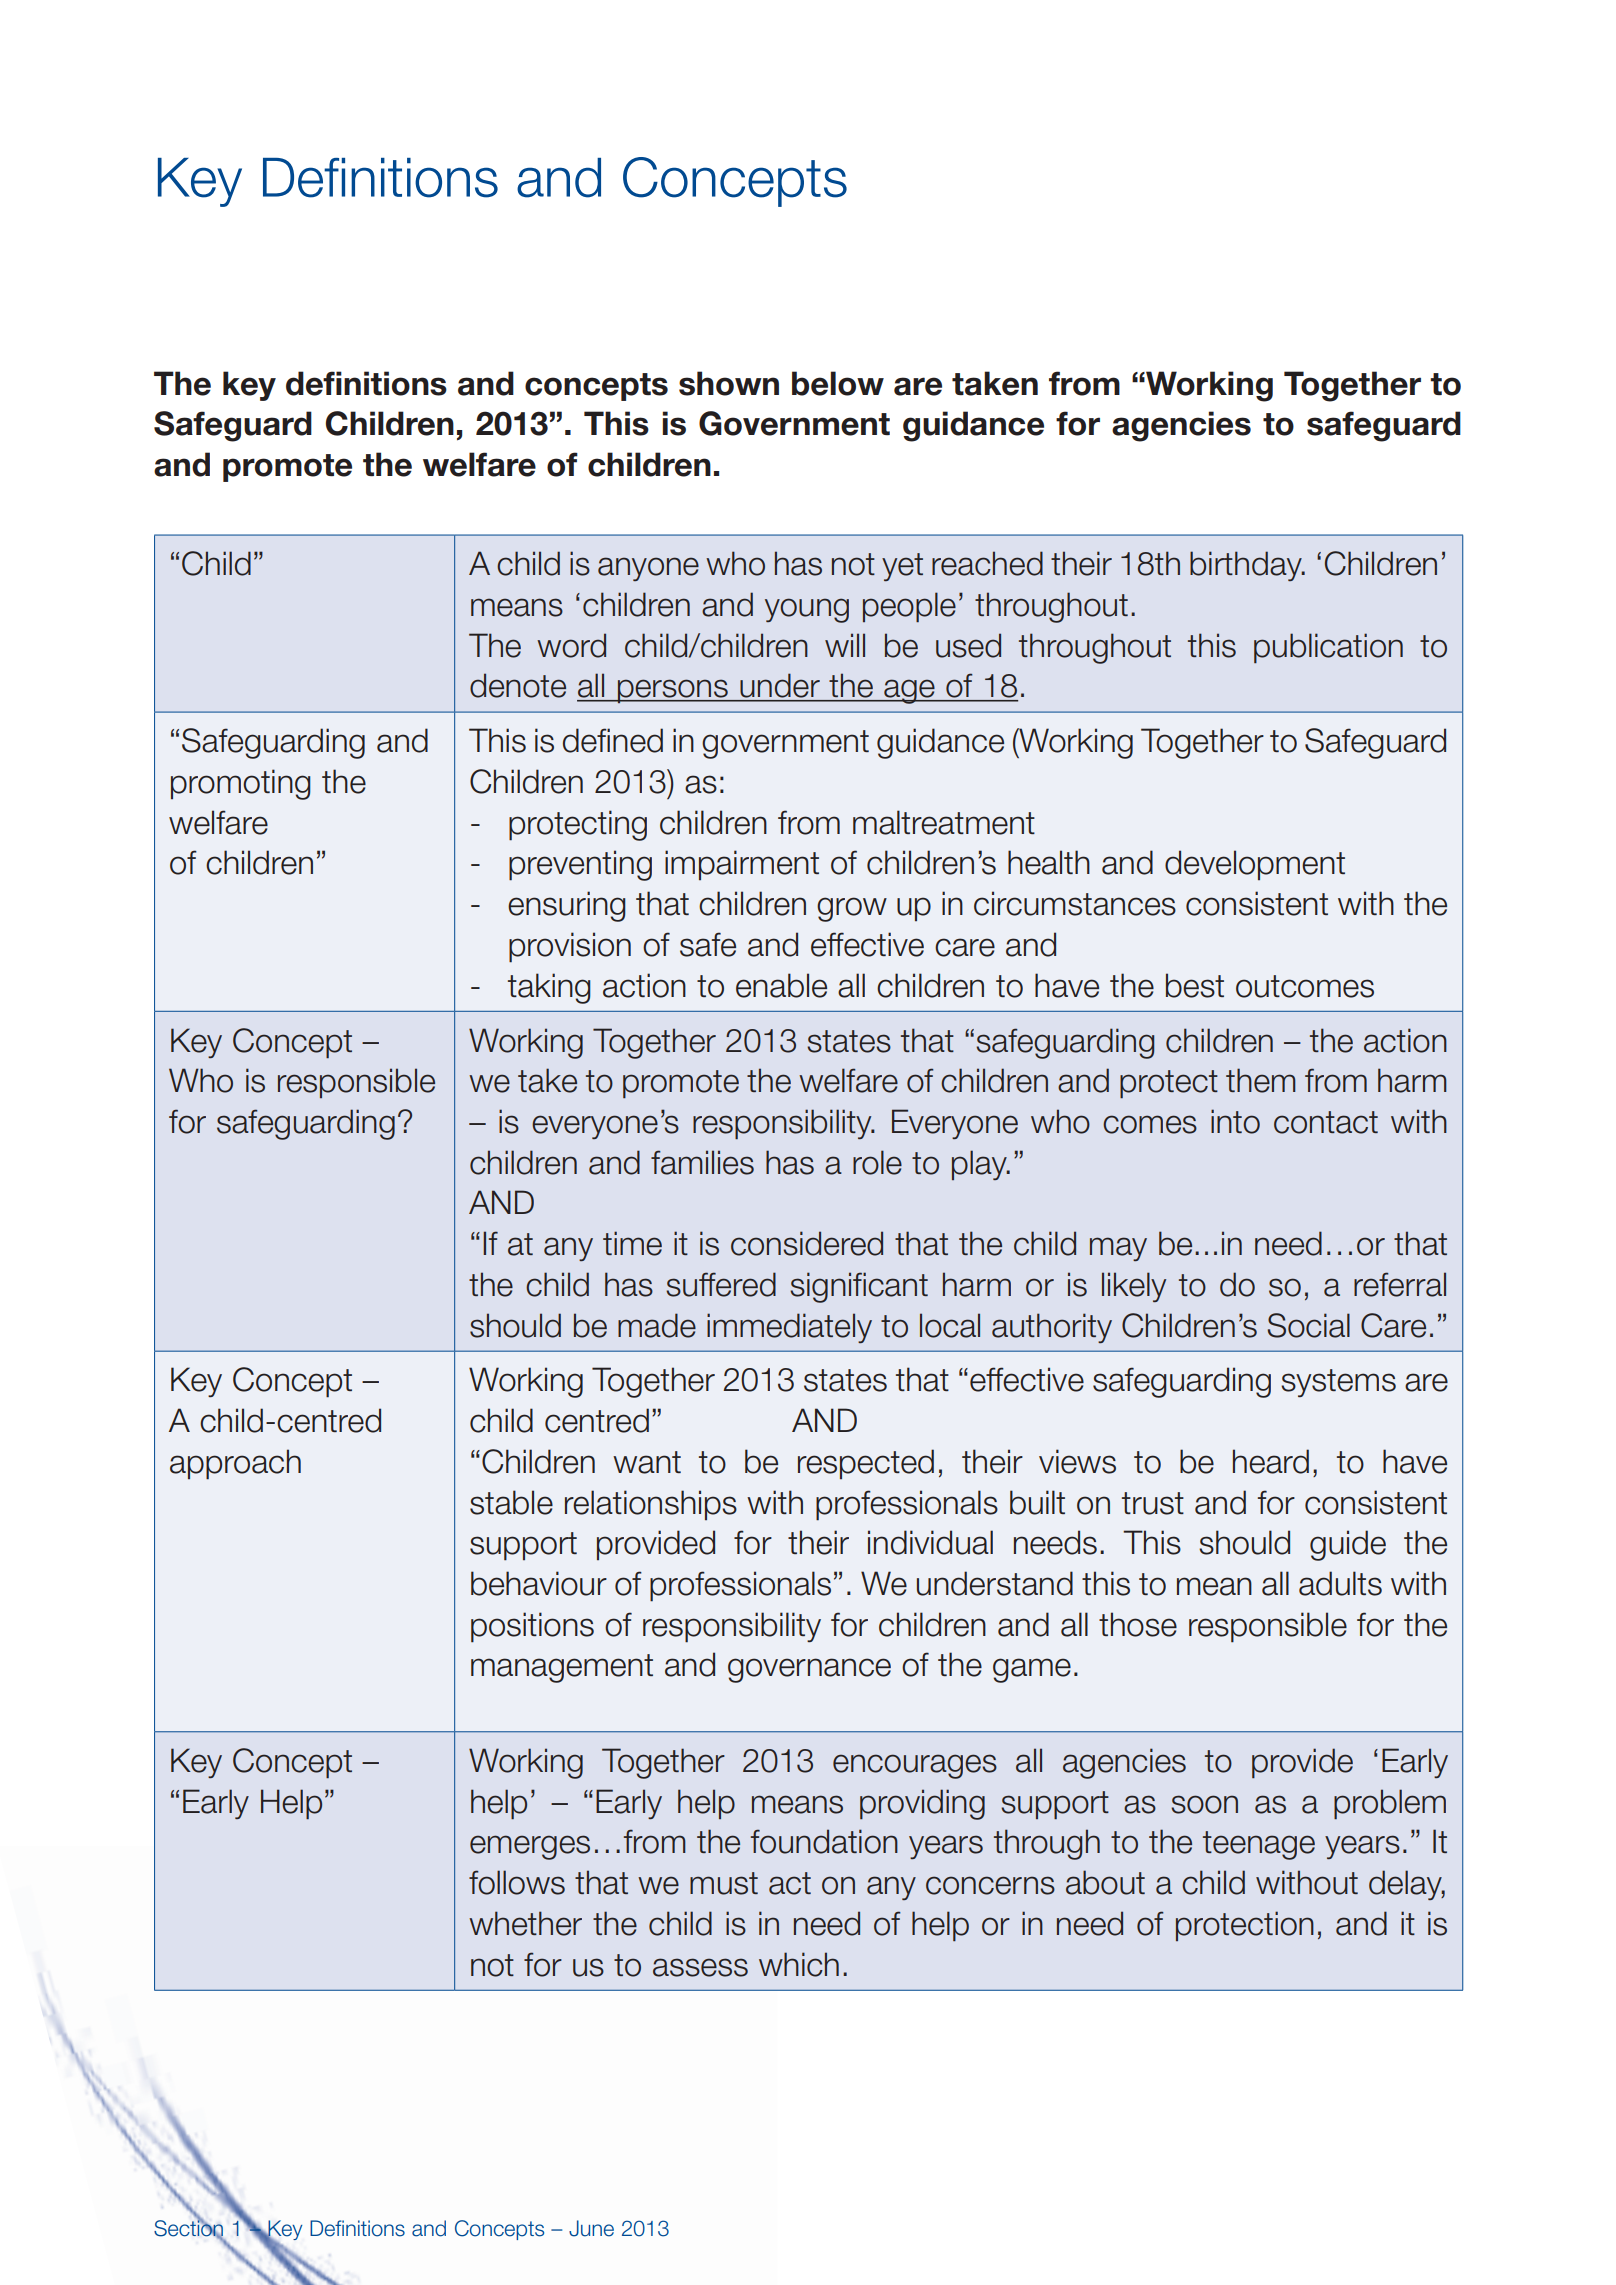 This screenshot has height=2285, width=1616. What do you see at coordinates (648, 569) in the screenshot?
I see `anyone` at bounding box center [648, 569].
